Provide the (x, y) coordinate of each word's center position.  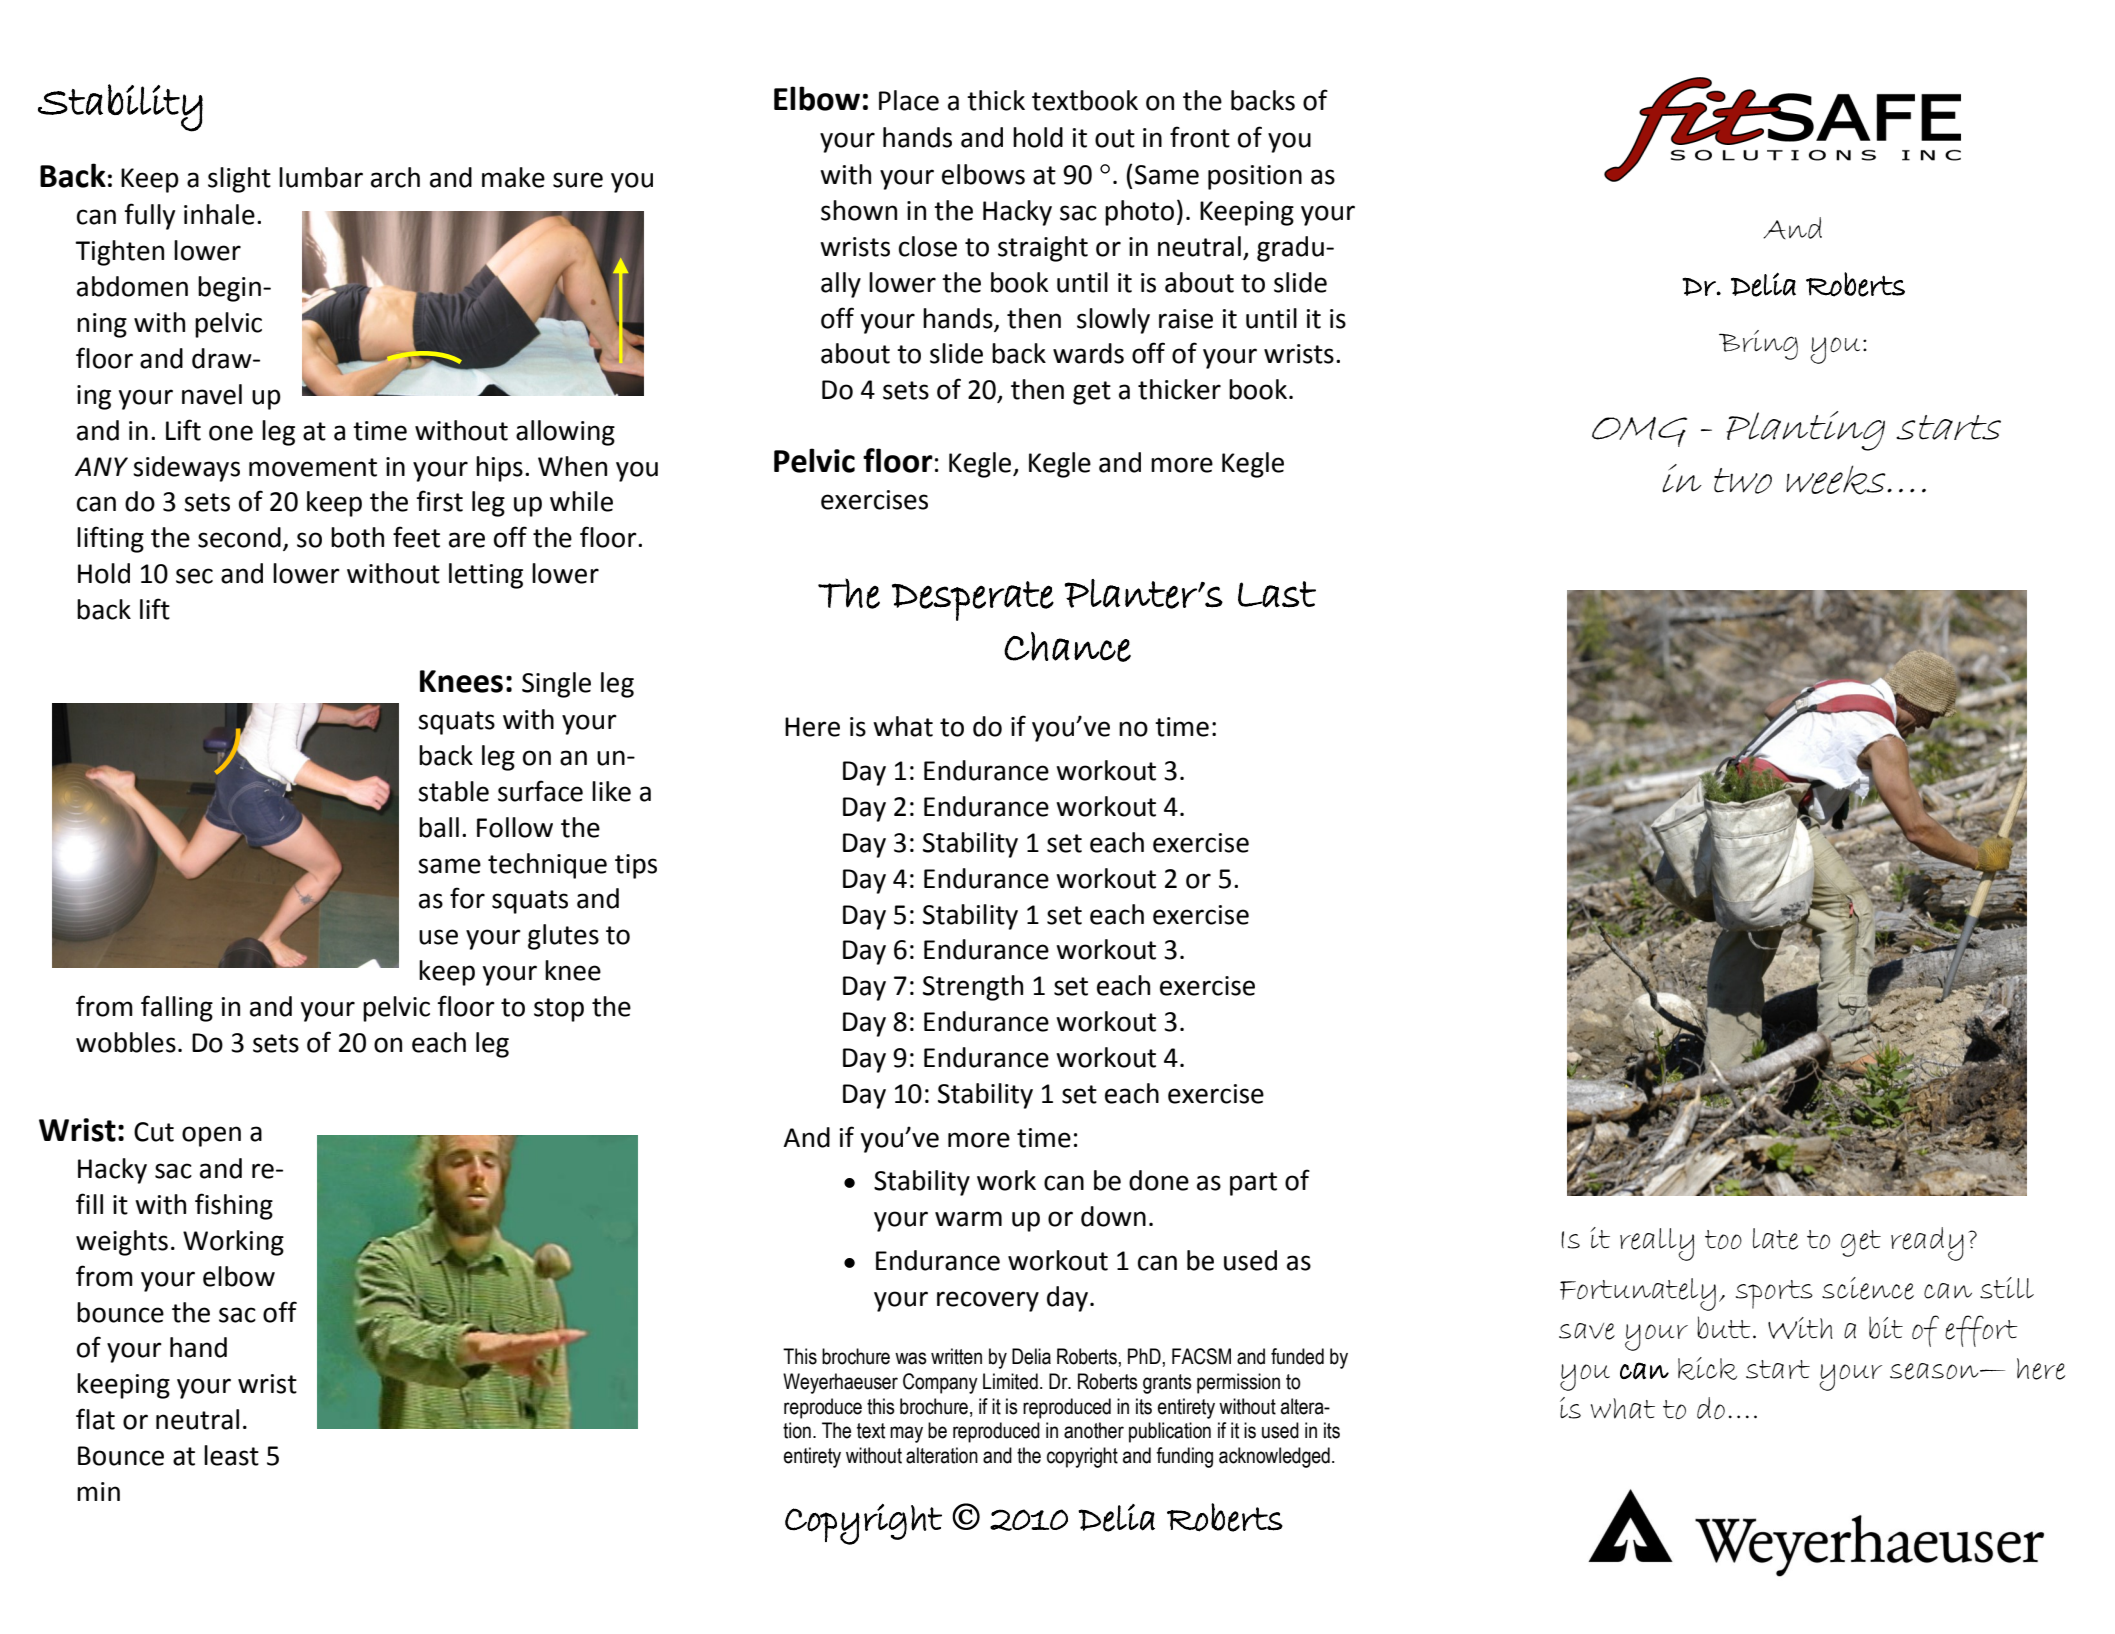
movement (313, 467)
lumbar (321, 177)
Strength (973, 988)
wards (1088, 353)
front (1200, 137)
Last (1277, 594)
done (1159, 1180)
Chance (1067, 647)
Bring (1758, 345)
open (211, 1136)
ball (439, 827)
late (1775, 1239)
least (231, 1455)
